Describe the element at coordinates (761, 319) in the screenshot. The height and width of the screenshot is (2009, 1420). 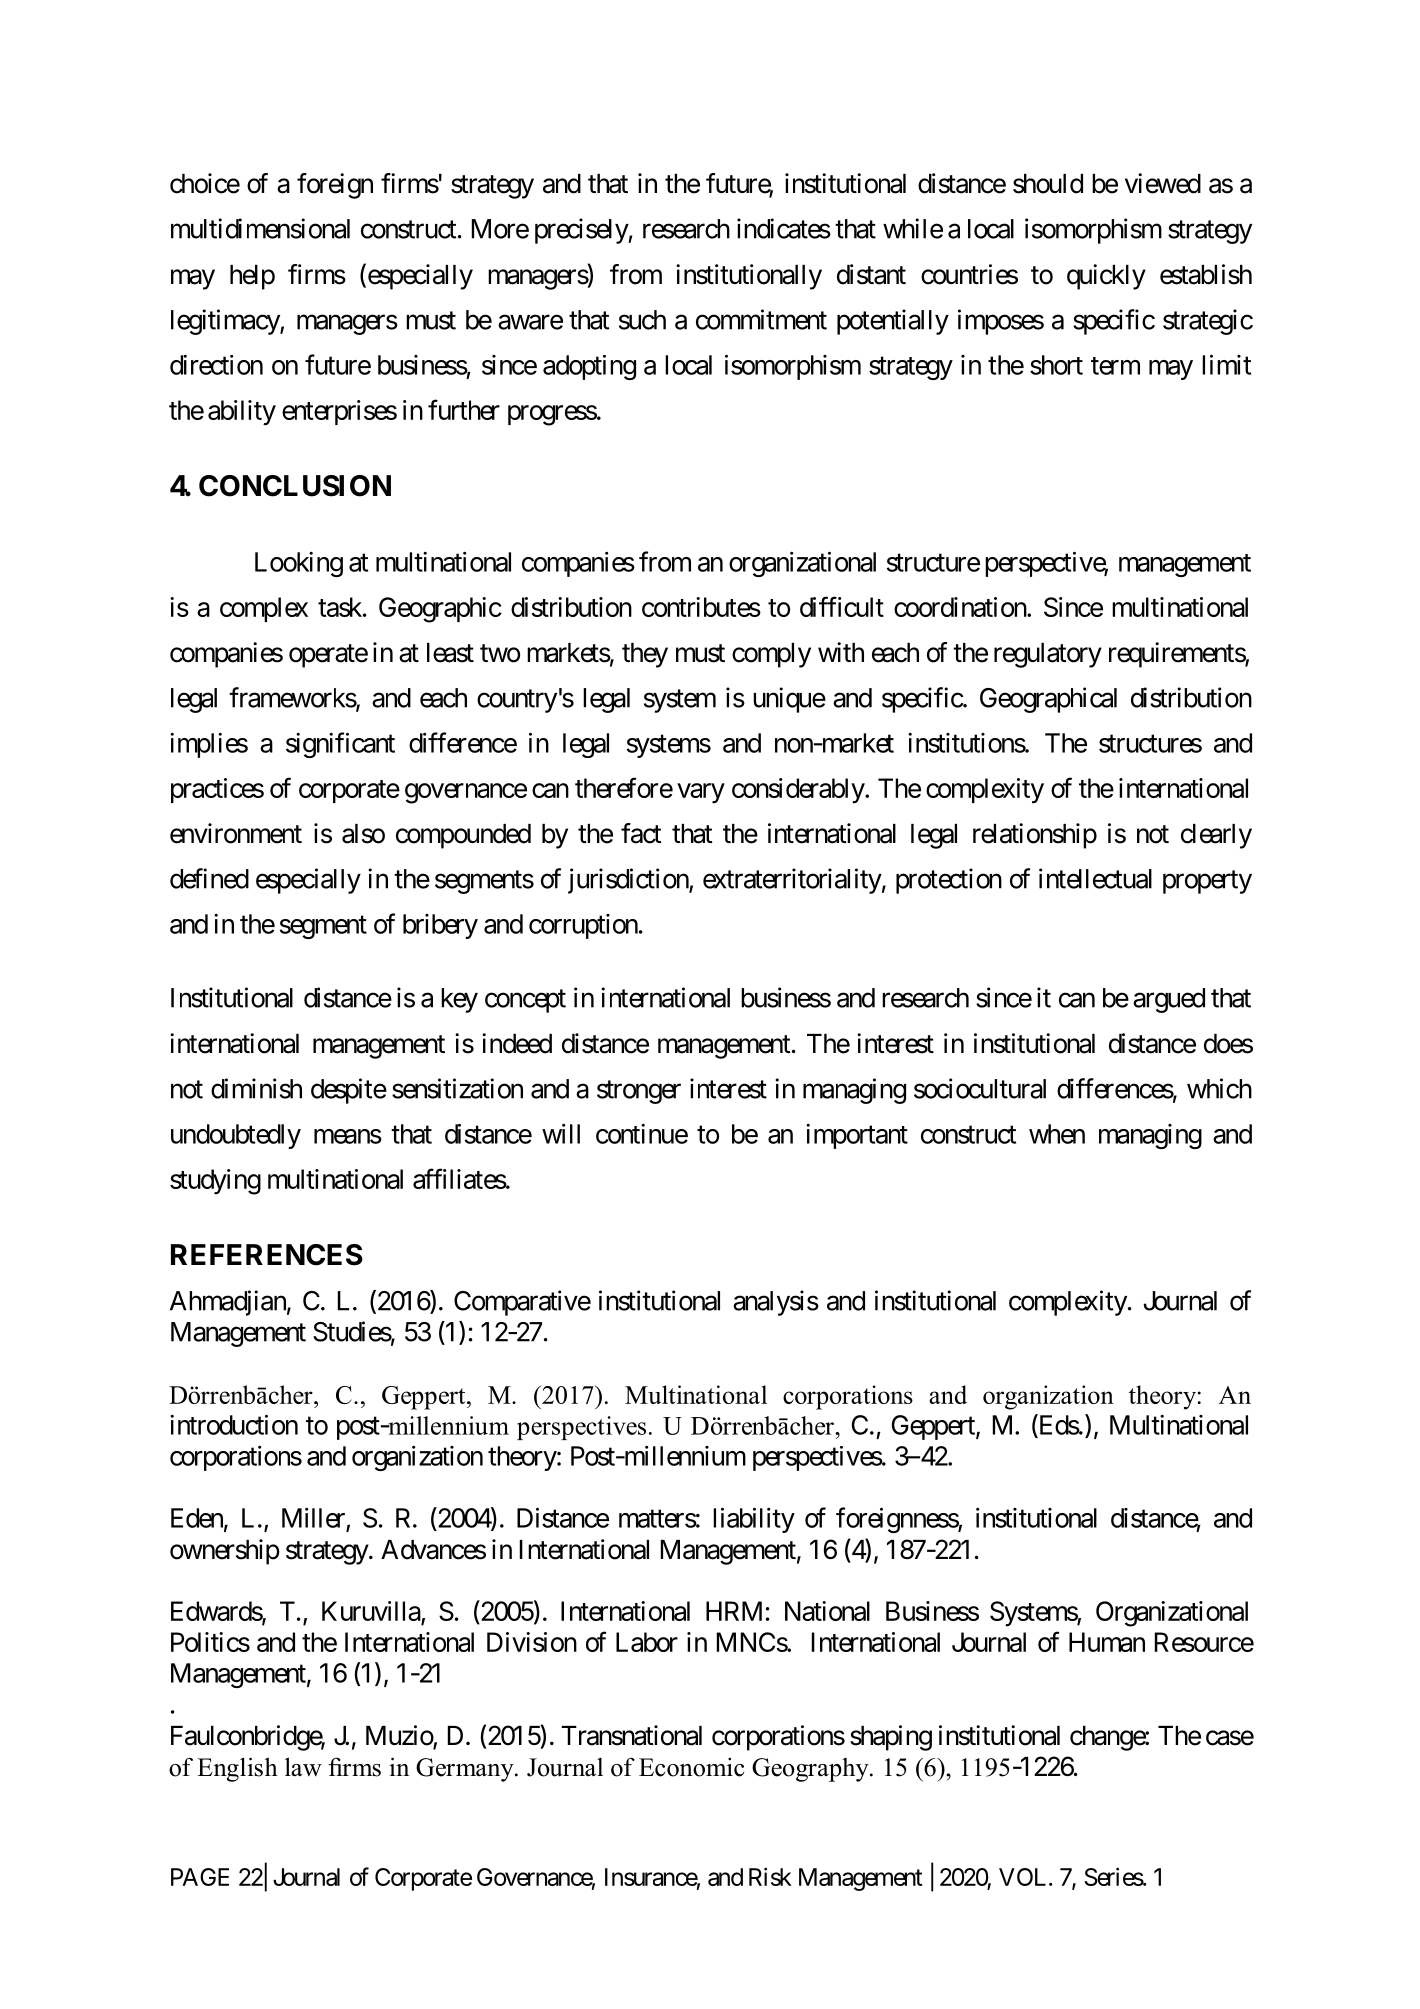
I see `commitment` at that location.
